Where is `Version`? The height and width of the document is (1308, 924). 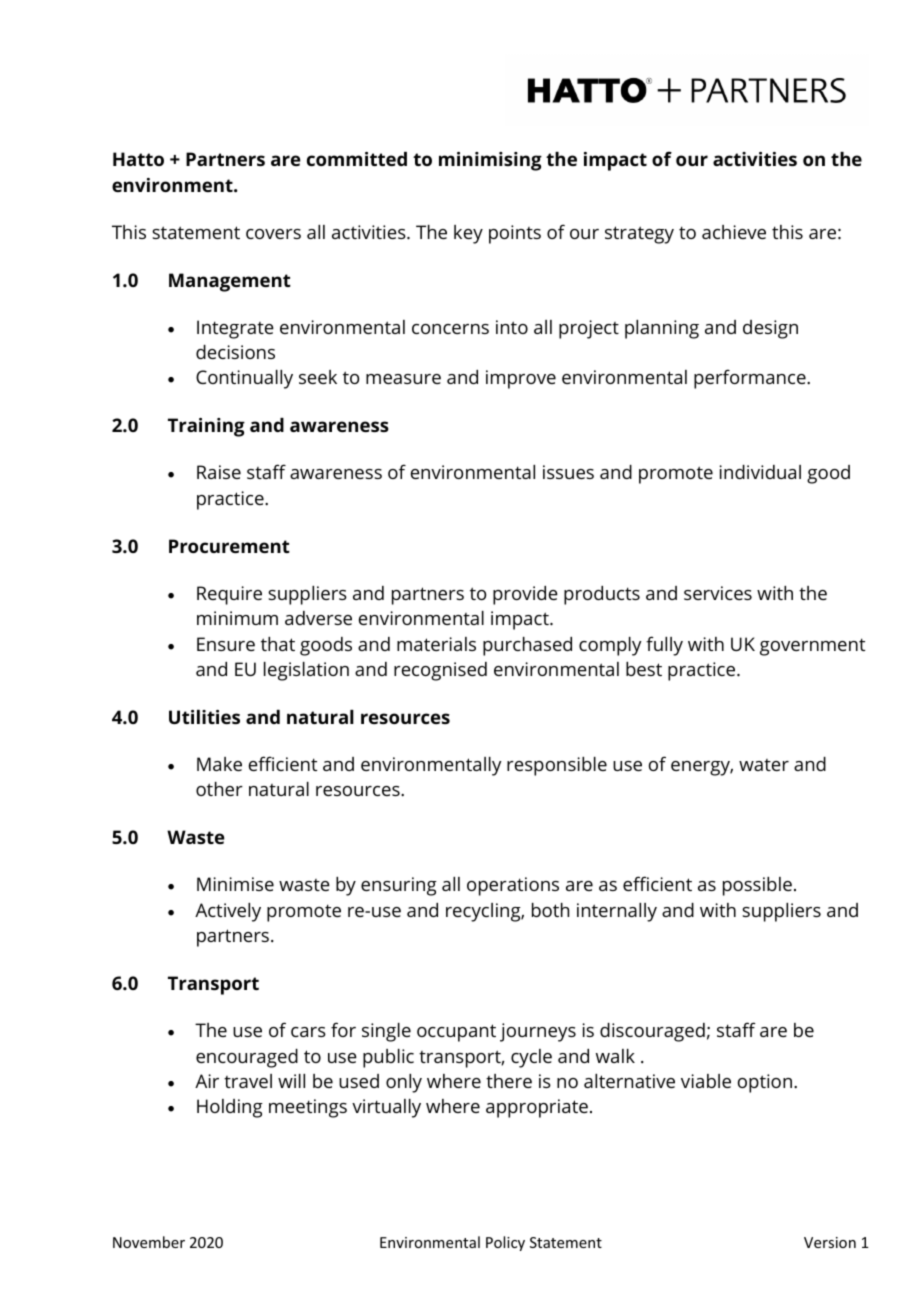 Version is located at coordinates (830, 1242).
